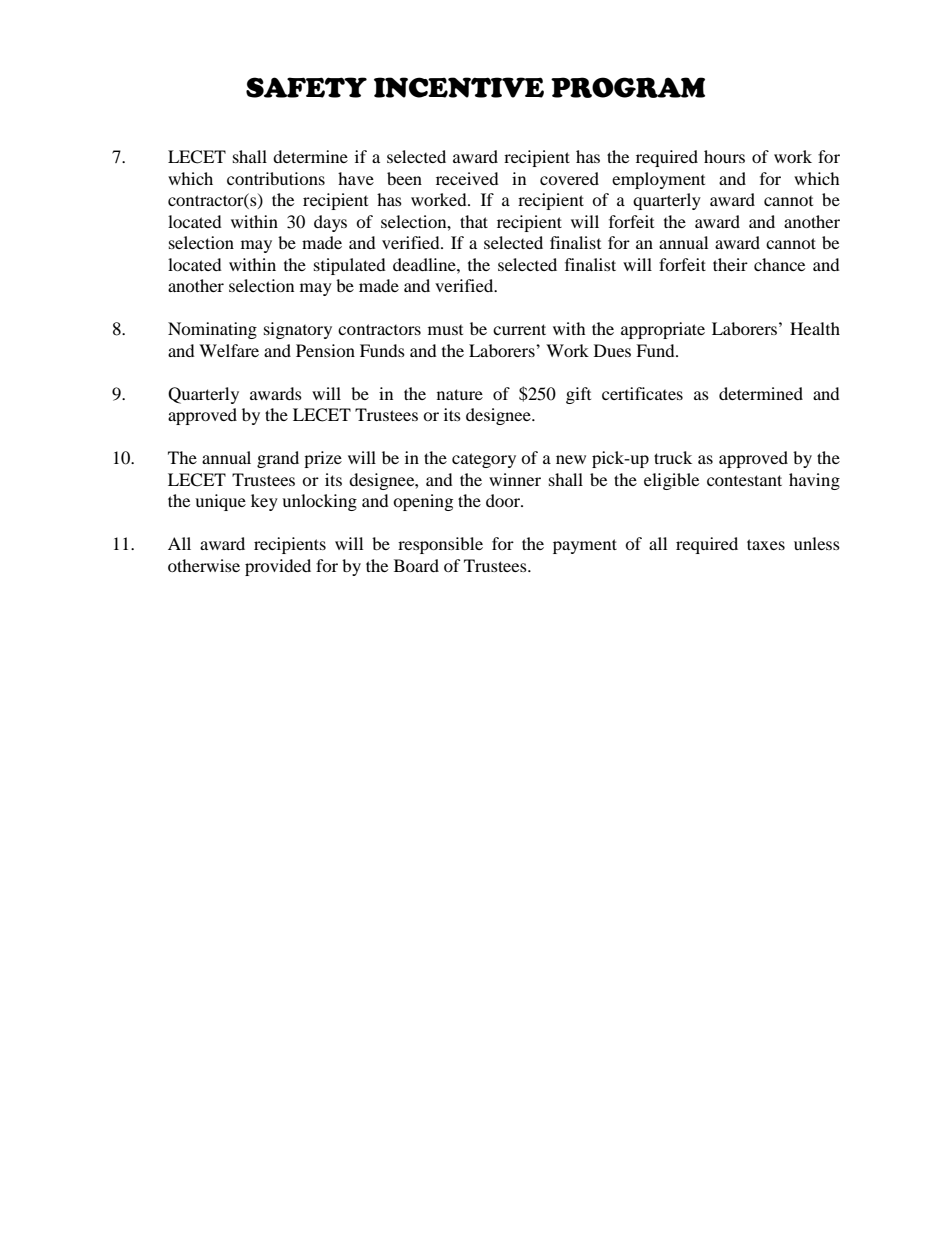  I want to click on employment, so click(658, 180).
